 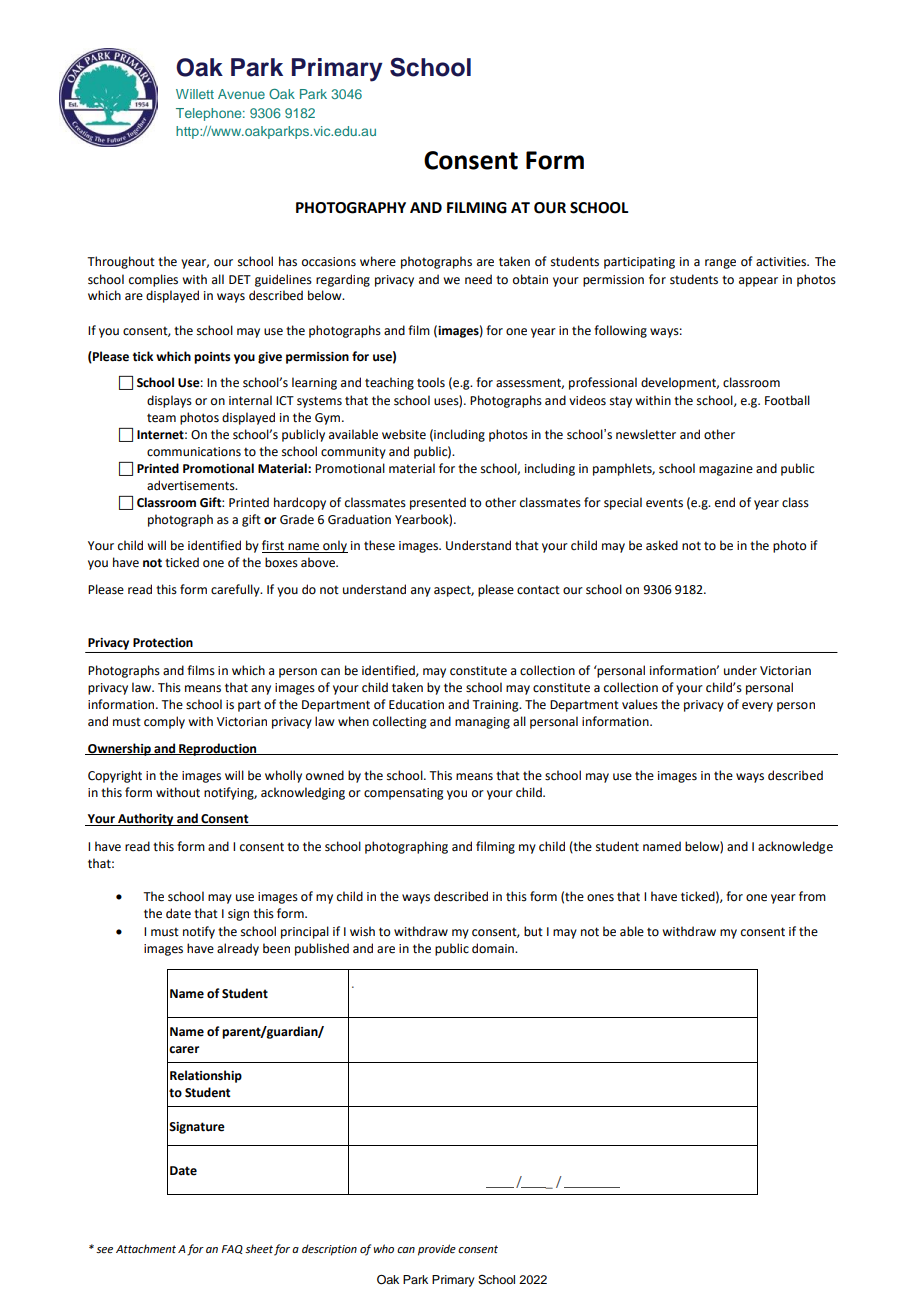 What do you see at coordinates (378, 261) in the image?
I see `where` at bounding box center [378, 261].
